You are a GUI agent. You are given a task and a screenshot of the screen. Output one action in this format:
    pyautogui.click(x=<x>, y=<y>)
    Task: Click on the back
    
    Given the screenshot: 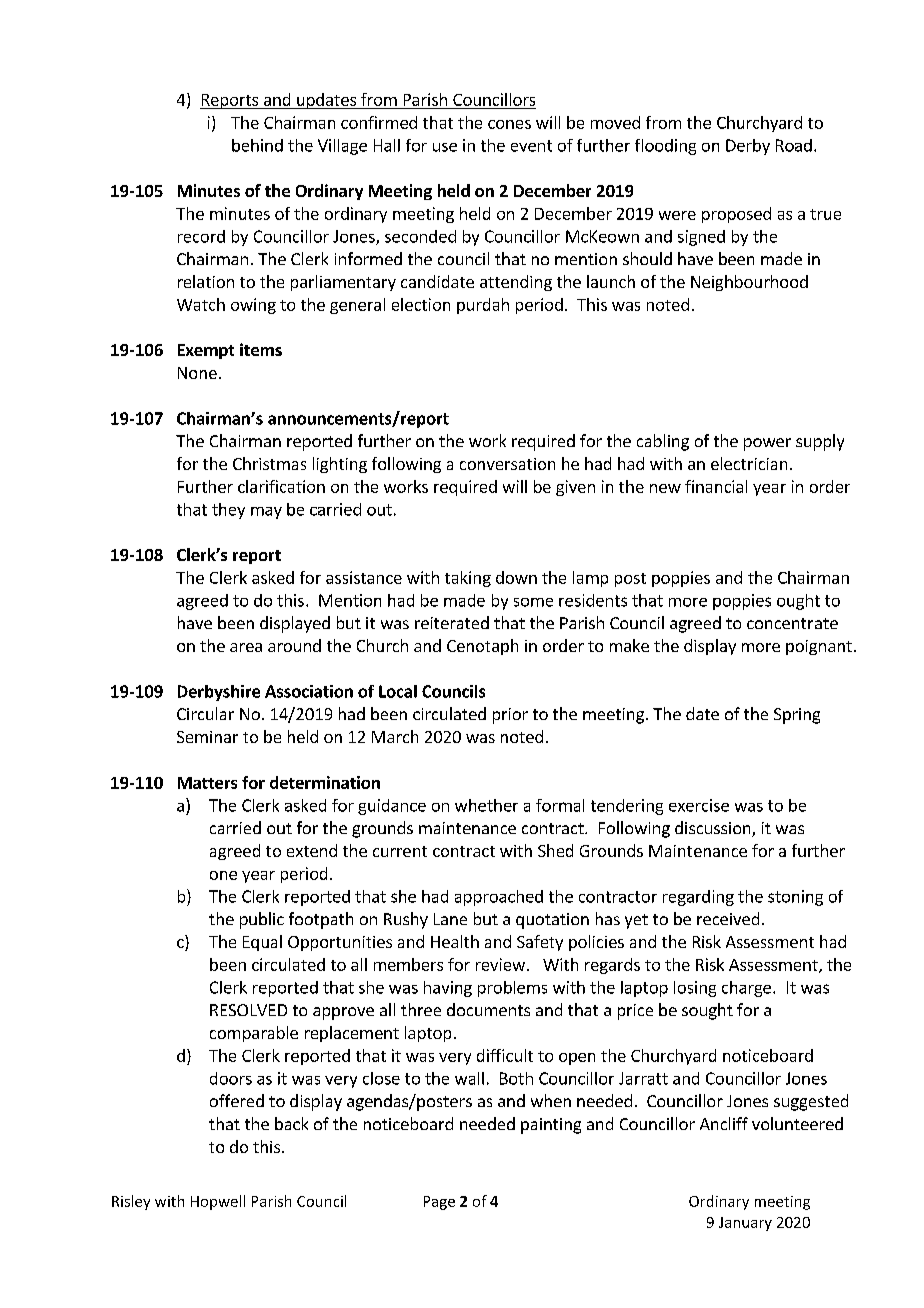 What is the action you would take?
    pyautogui.click(x=291, y=1123)
